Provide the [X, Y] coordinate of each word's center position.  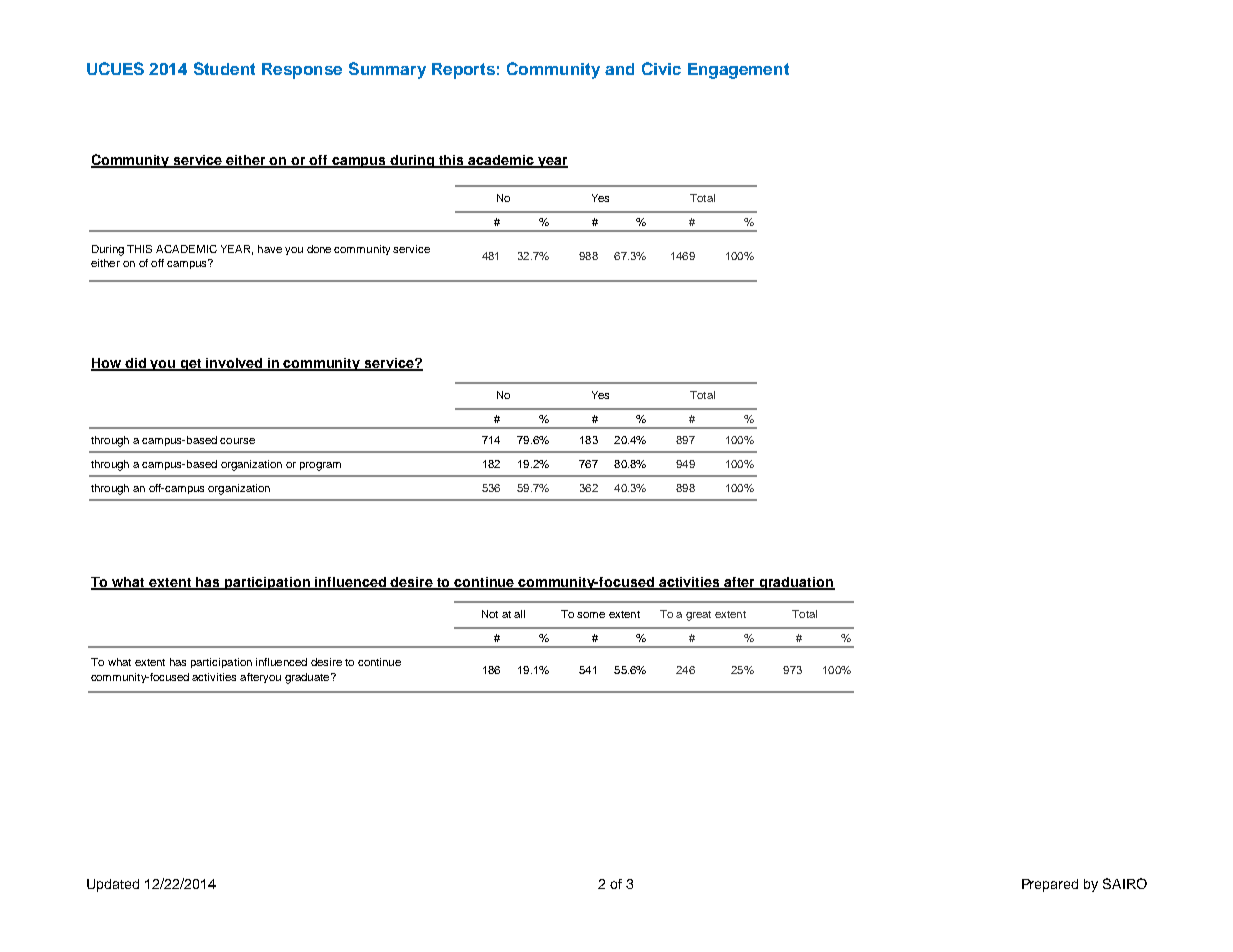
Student [224, 68]
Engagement [738, 71]
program [320, 466]
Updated [113, 885]
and [619, 69]
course [237, 441]
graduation [796, 583]
